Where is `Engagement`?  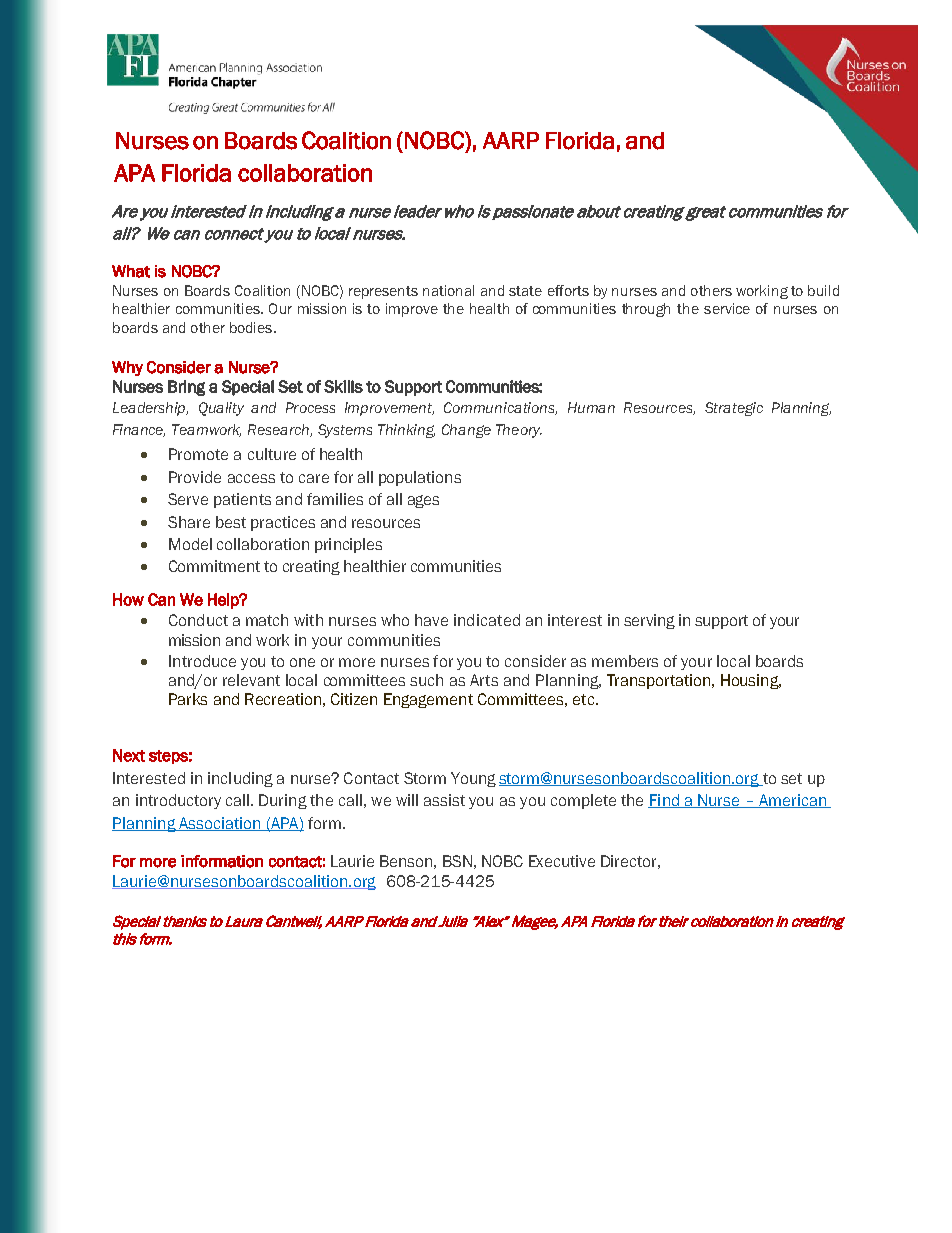
Engagement is located at coordinates (428, 700).
